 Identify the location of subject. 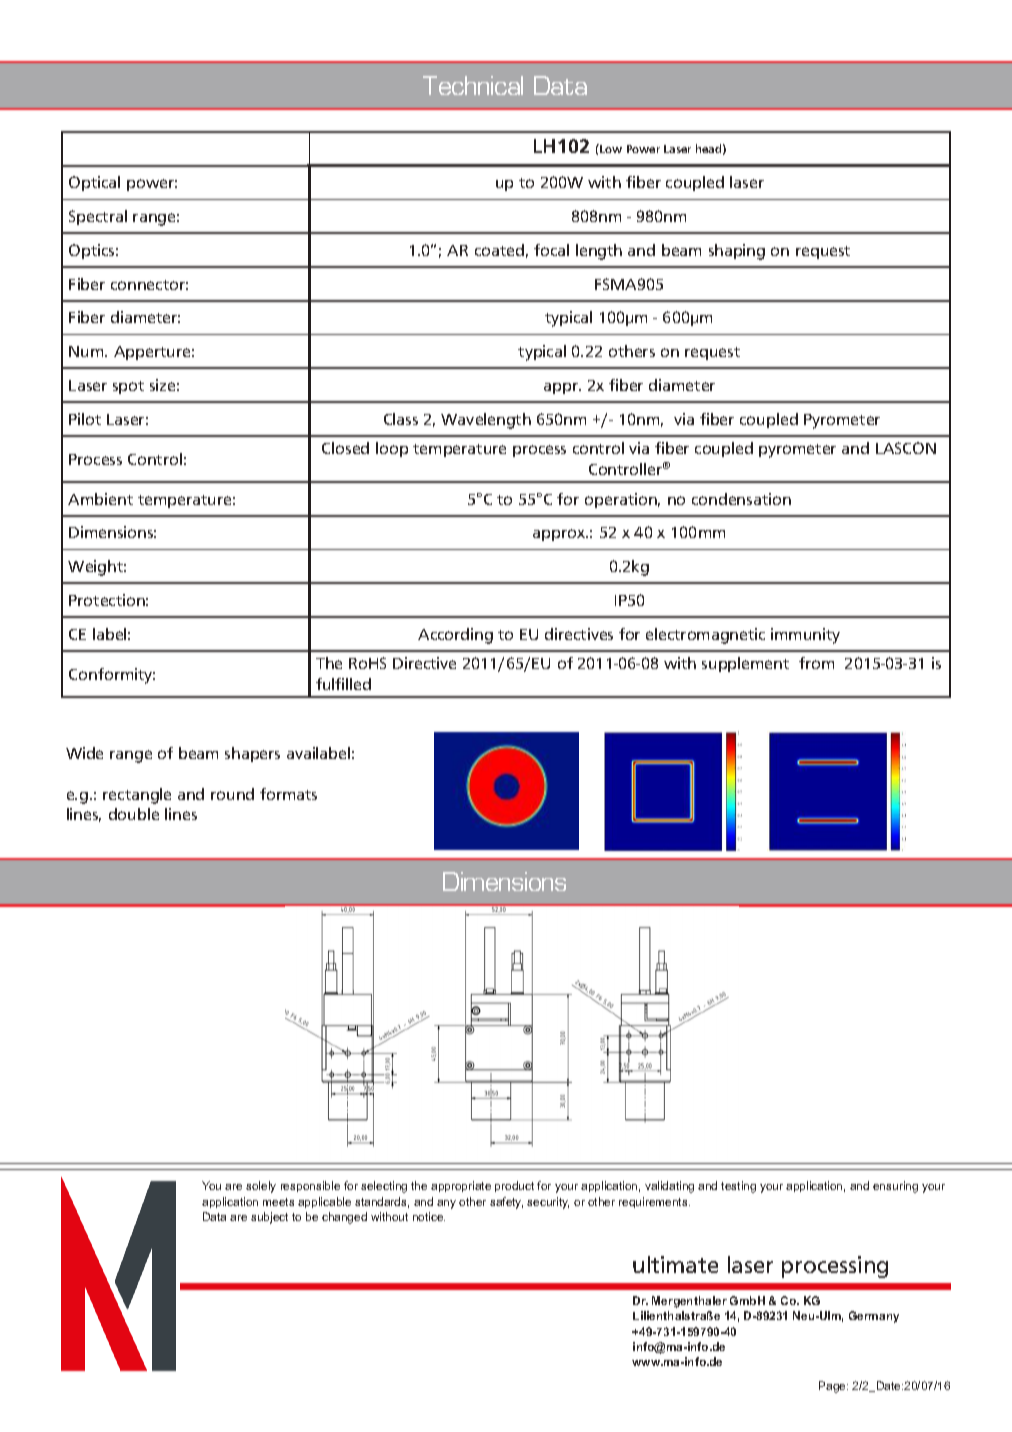
(269, 1218).
